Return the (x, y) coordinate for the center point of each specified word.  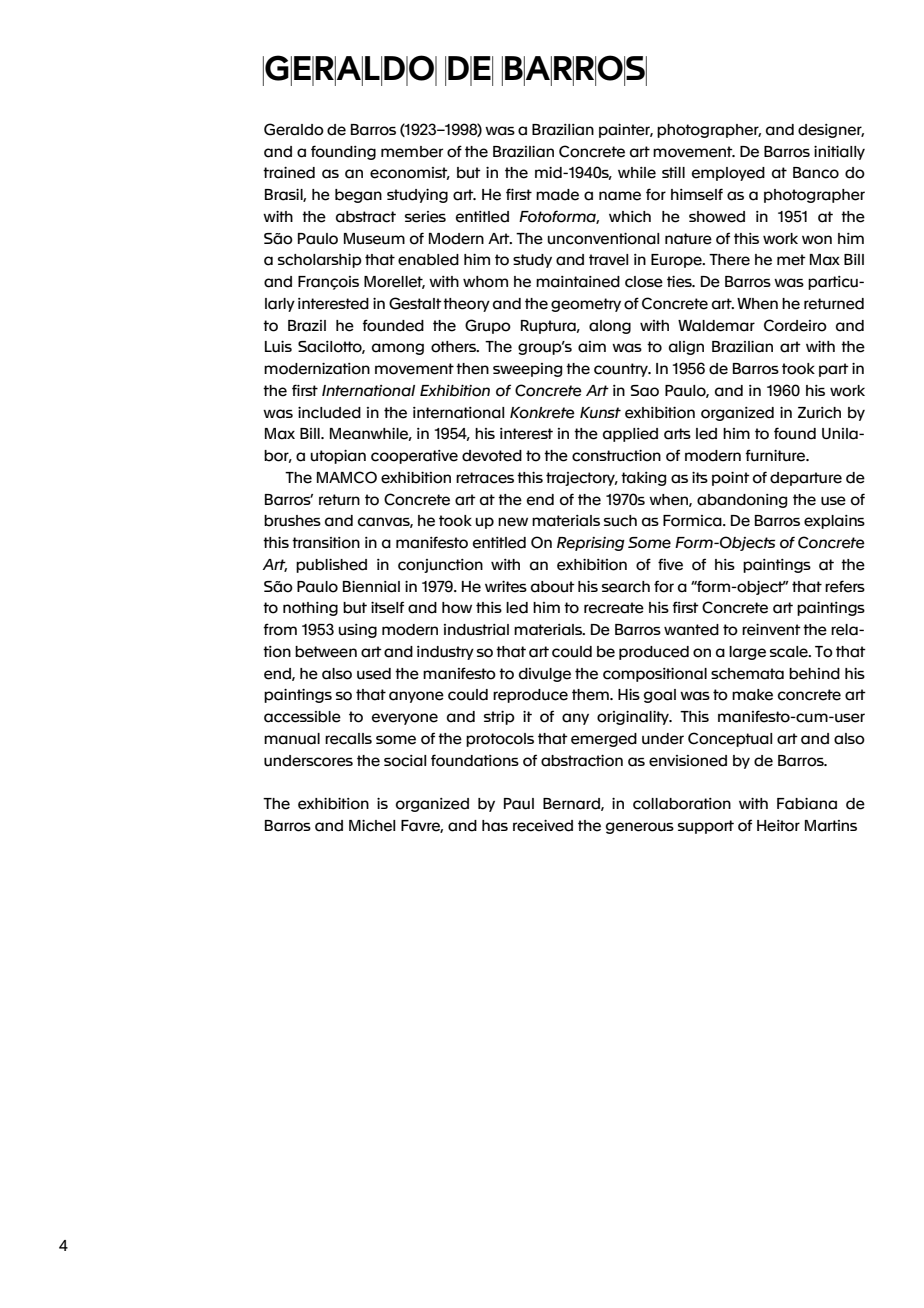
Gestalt (415, 303)
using (358, 631)
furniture (776, 455)
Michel (372, 826)
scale (790, 652)
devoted (492, 456)
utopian (338, 457)
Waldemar (716, 326)
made (557, 195)
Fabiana (807, 804)
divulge (545, 675)
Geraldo (294, 129)
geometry (586, 305)
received (543, 826)
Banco (816, 173)
